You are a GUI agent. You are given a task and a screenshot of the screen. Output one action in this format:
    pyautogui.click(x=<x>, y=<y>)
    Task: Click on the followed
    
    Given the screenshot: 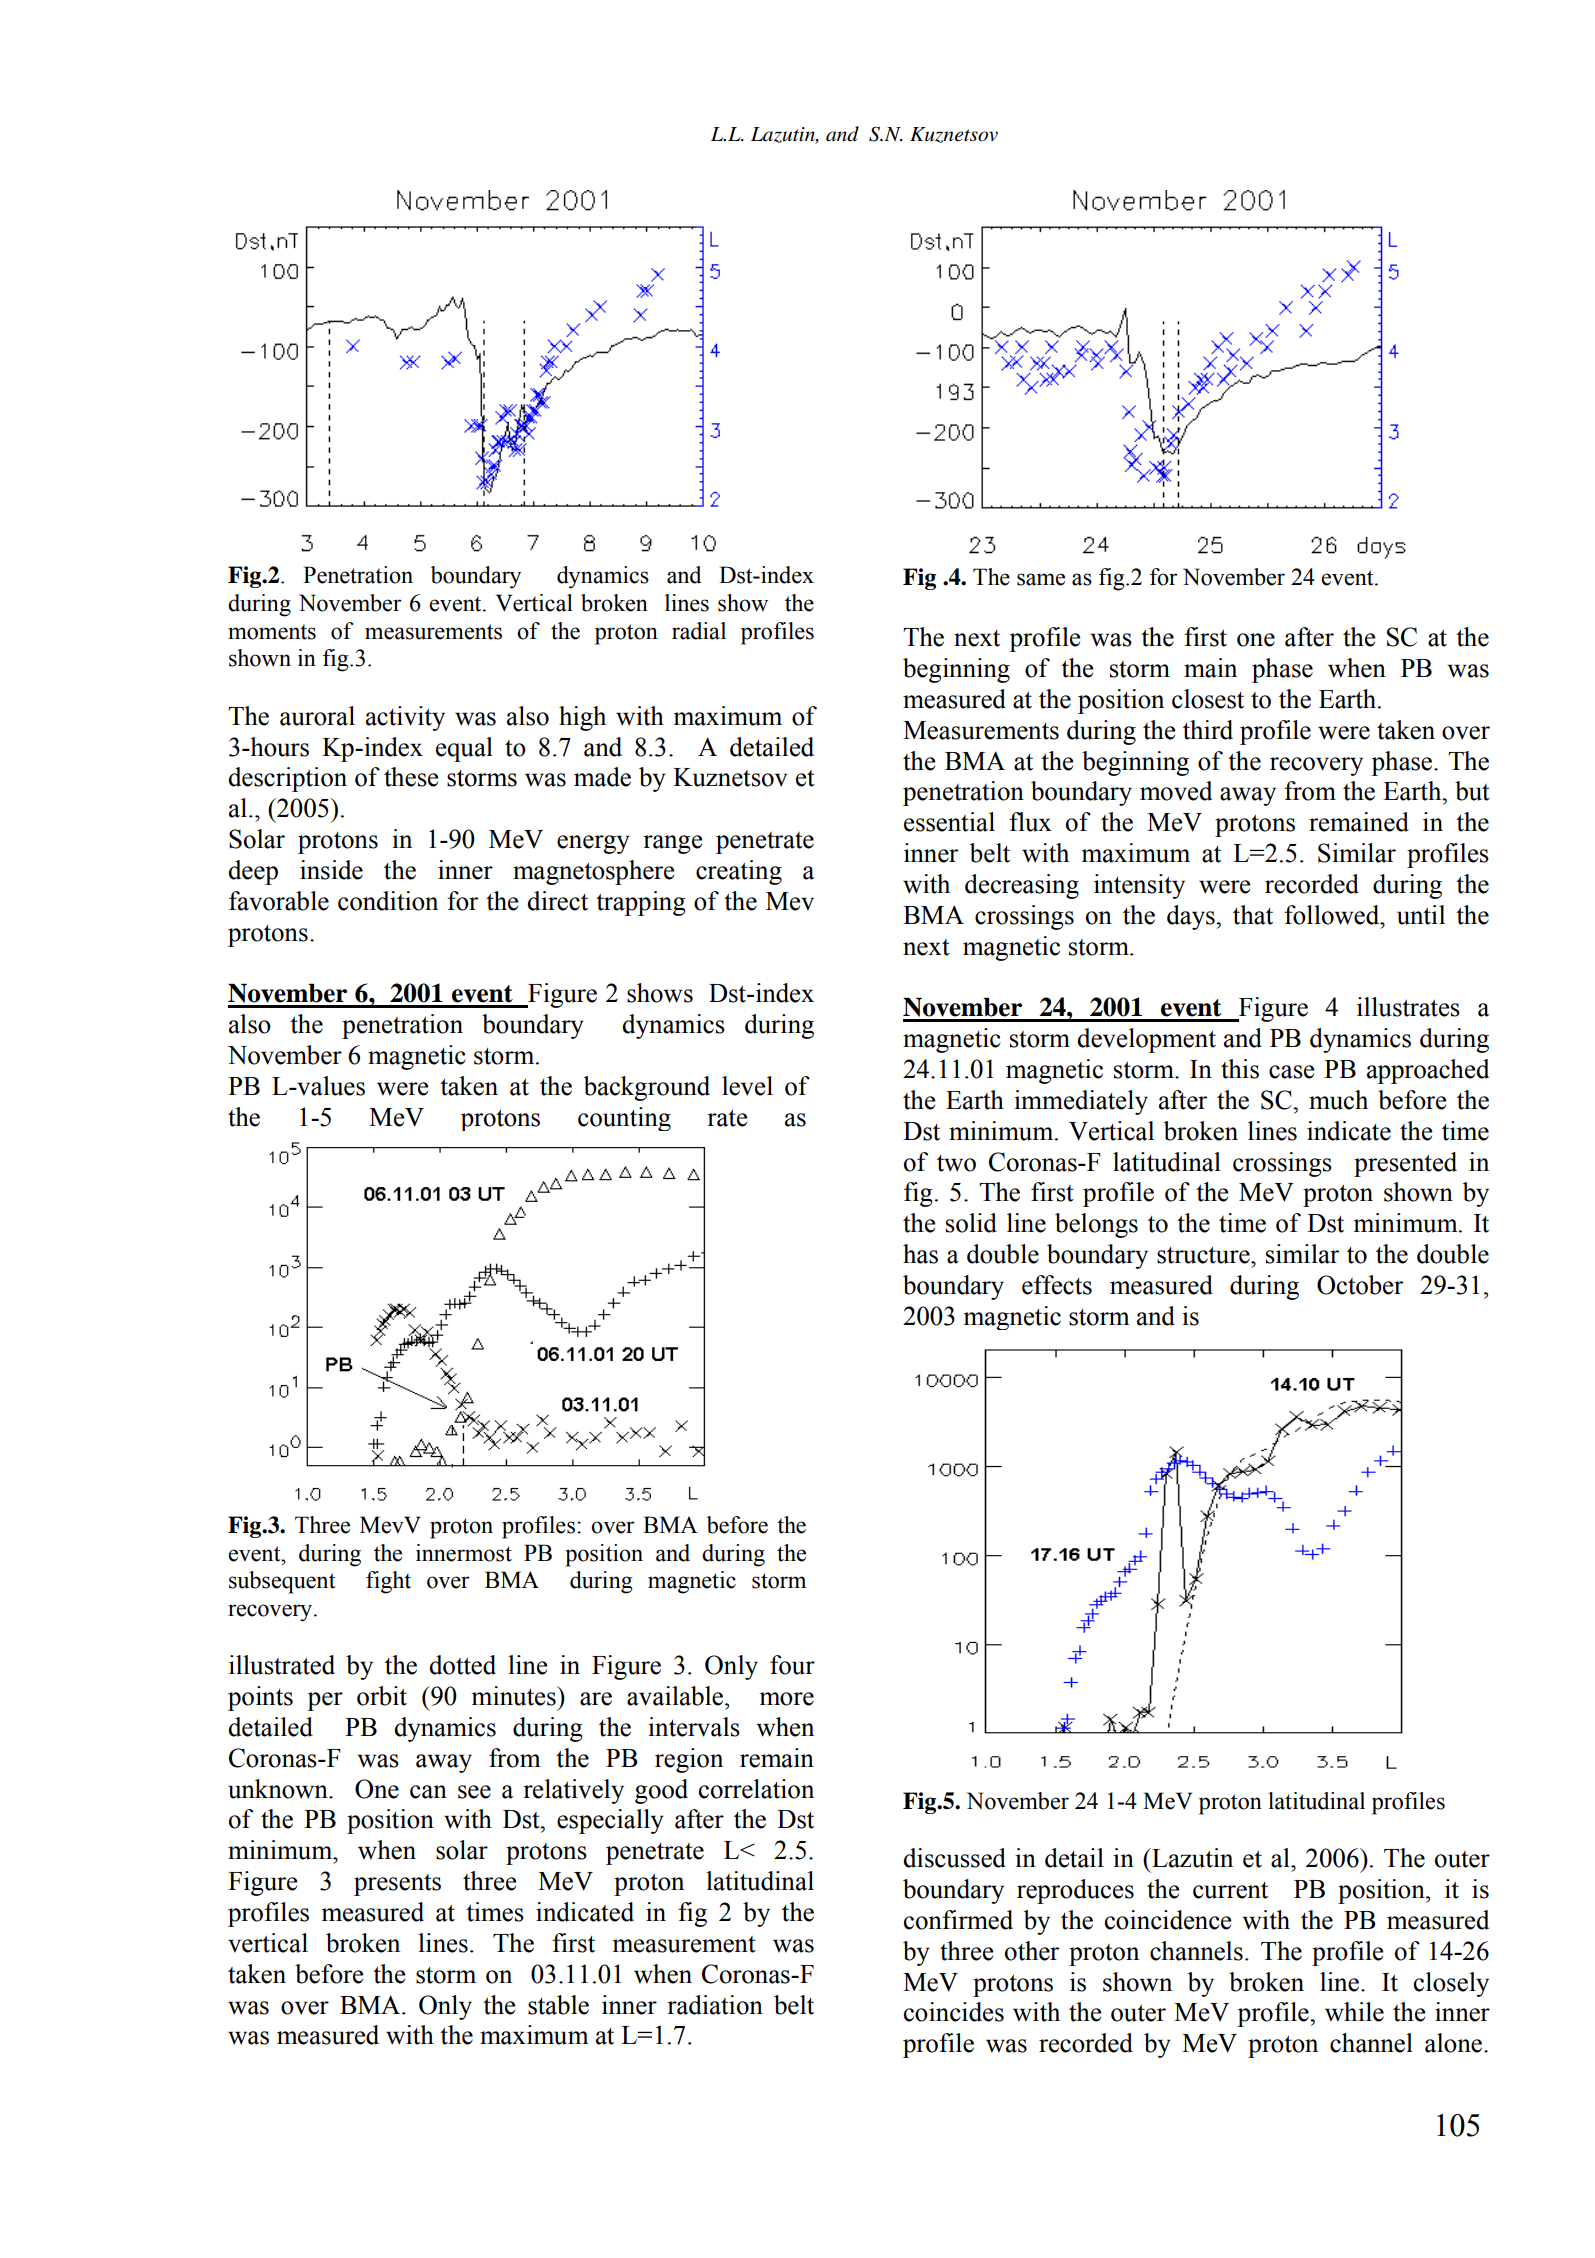 What is the action you would take?
    pyautogui.click(x=1333, y=915)
